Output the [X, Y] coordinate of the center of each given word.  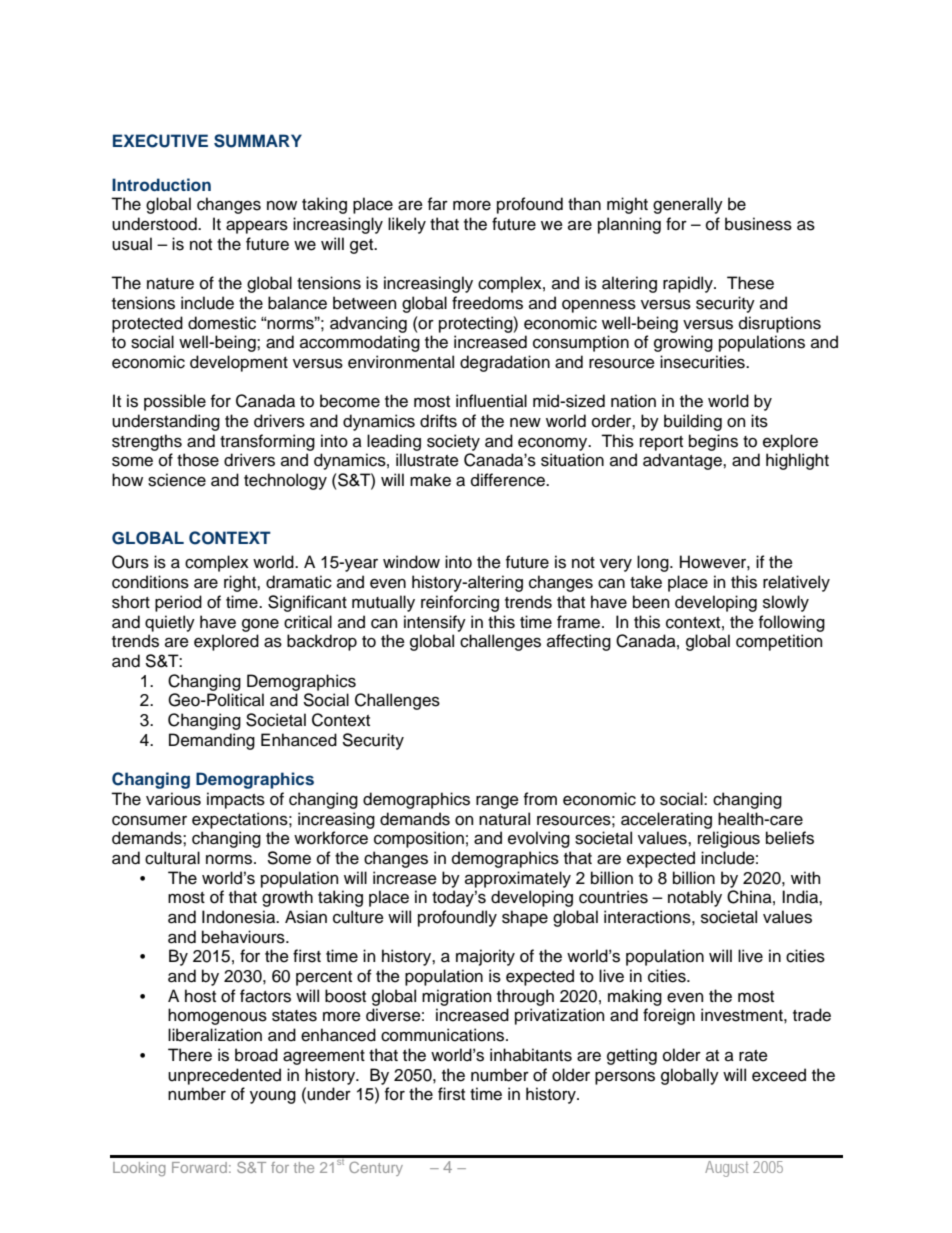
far [438, 204]
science [177, 480]
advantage [683, 461]
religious [729, 839]
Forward [199, 1167]
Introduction [161, 185]
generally [688, 205]
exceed [779, 1075]
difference [509, 480]
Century [376, 1168]
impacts [236, 800]
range [497, 802]
